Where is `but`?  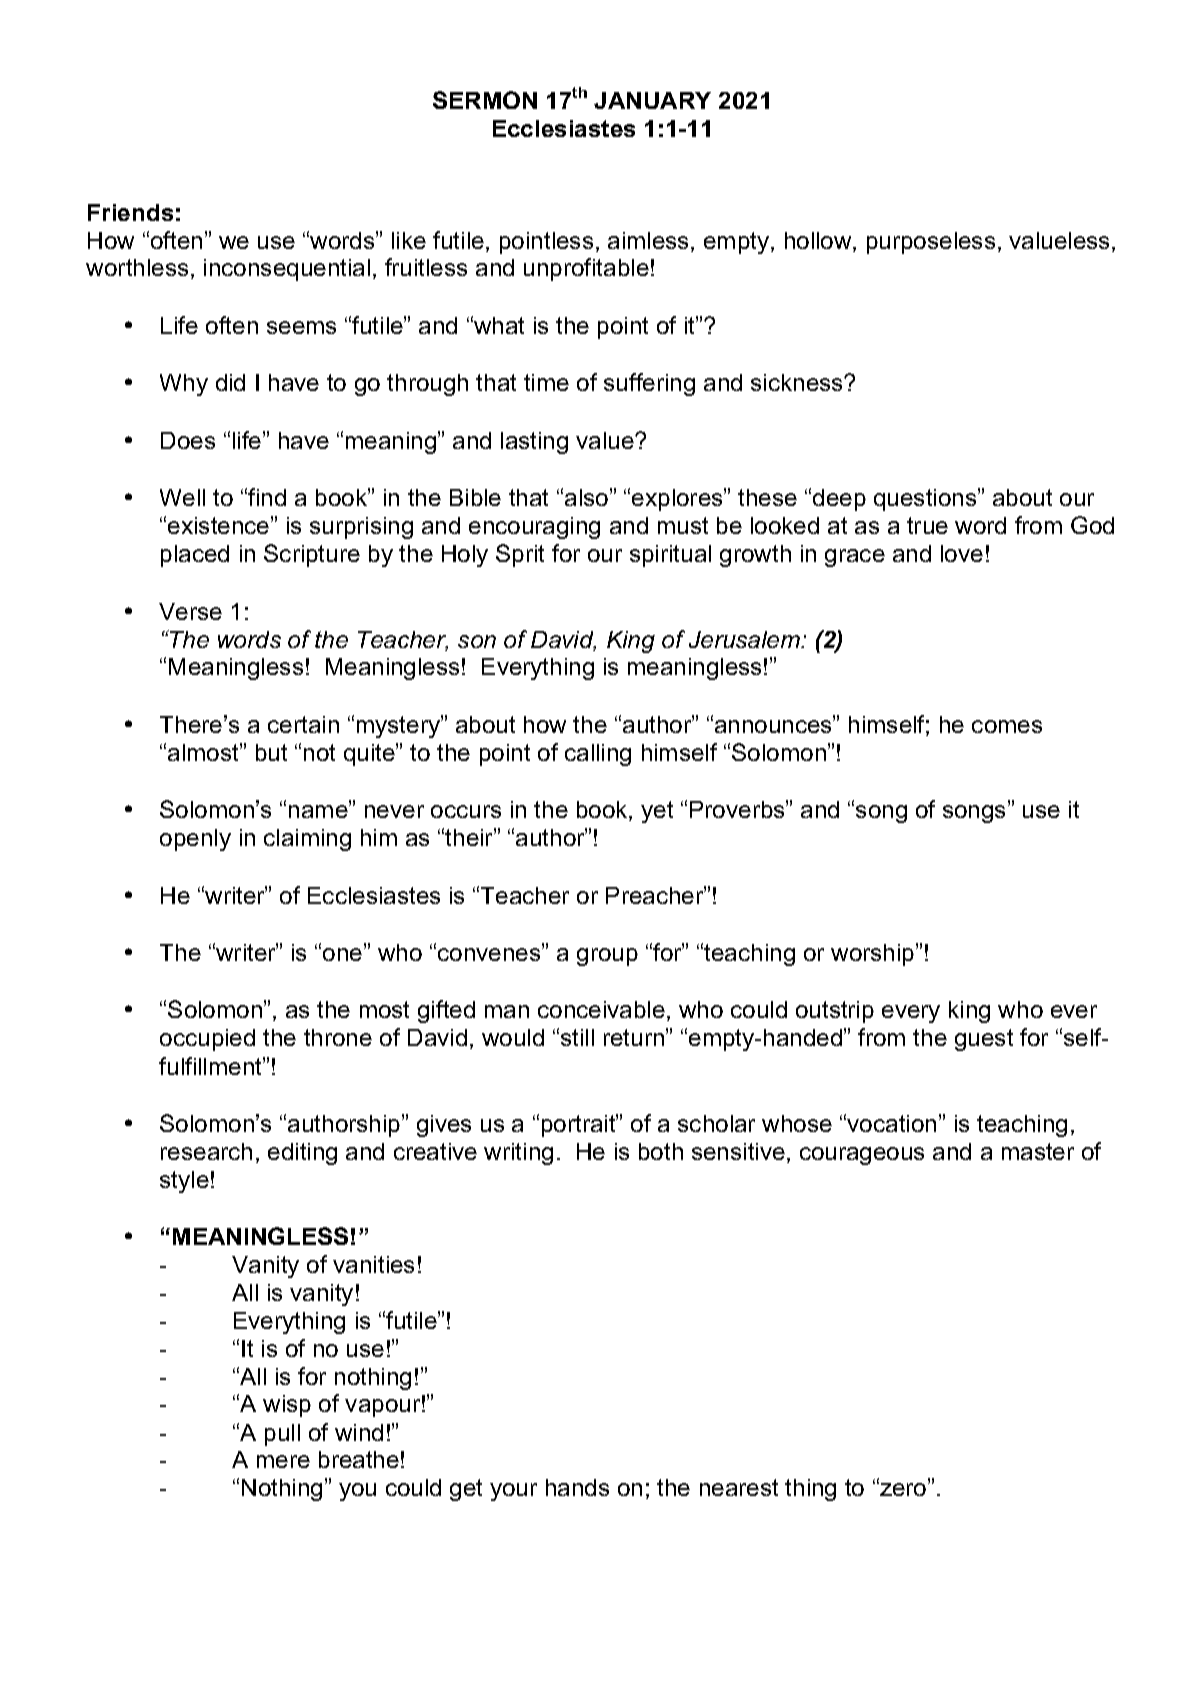 but is located at coordinates (271, 752).
